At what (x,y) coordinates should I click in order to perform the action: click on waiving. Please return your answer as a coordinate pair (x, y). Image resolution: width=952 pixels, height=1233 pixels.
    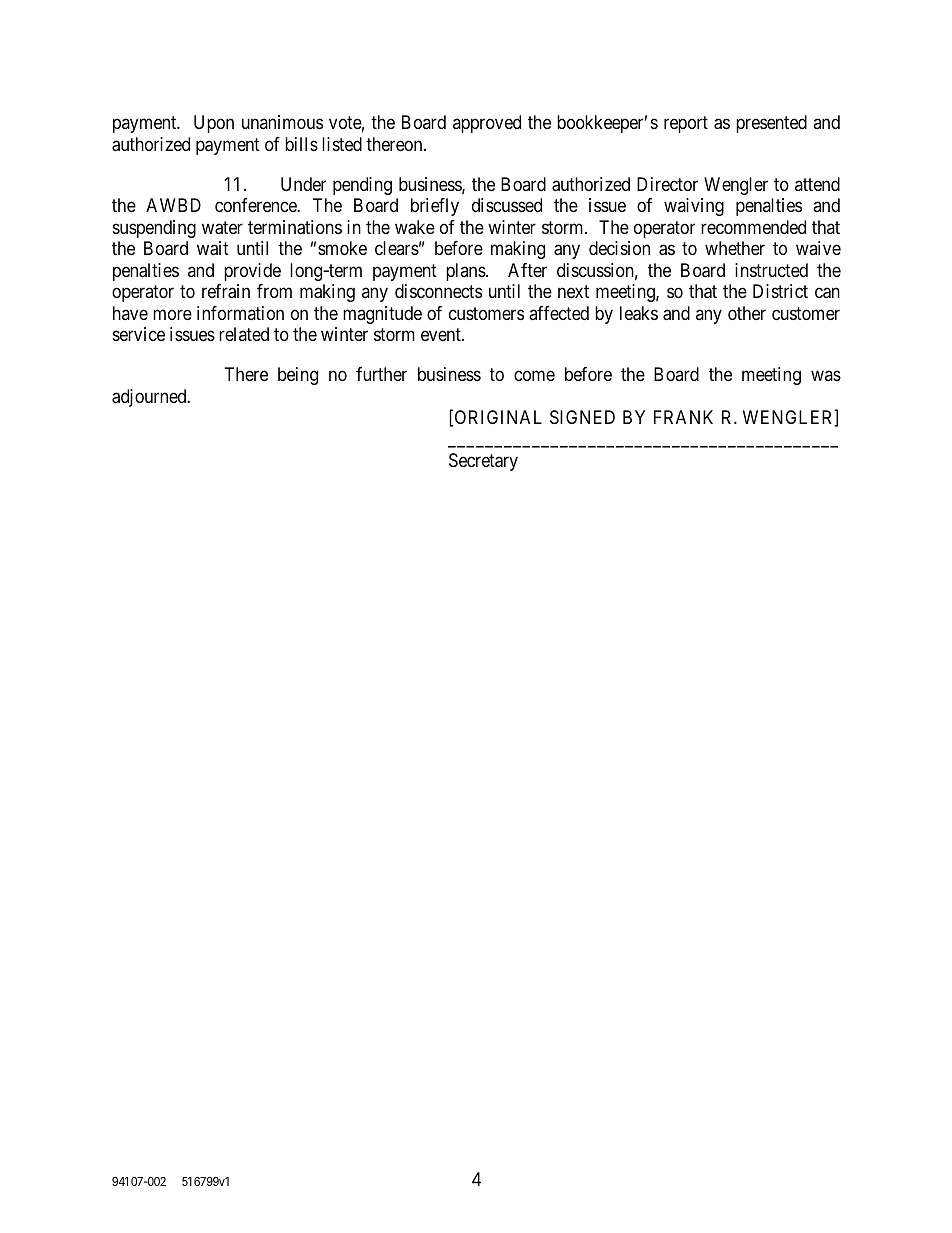
    Looking at the image, I should click on (694, 207).
